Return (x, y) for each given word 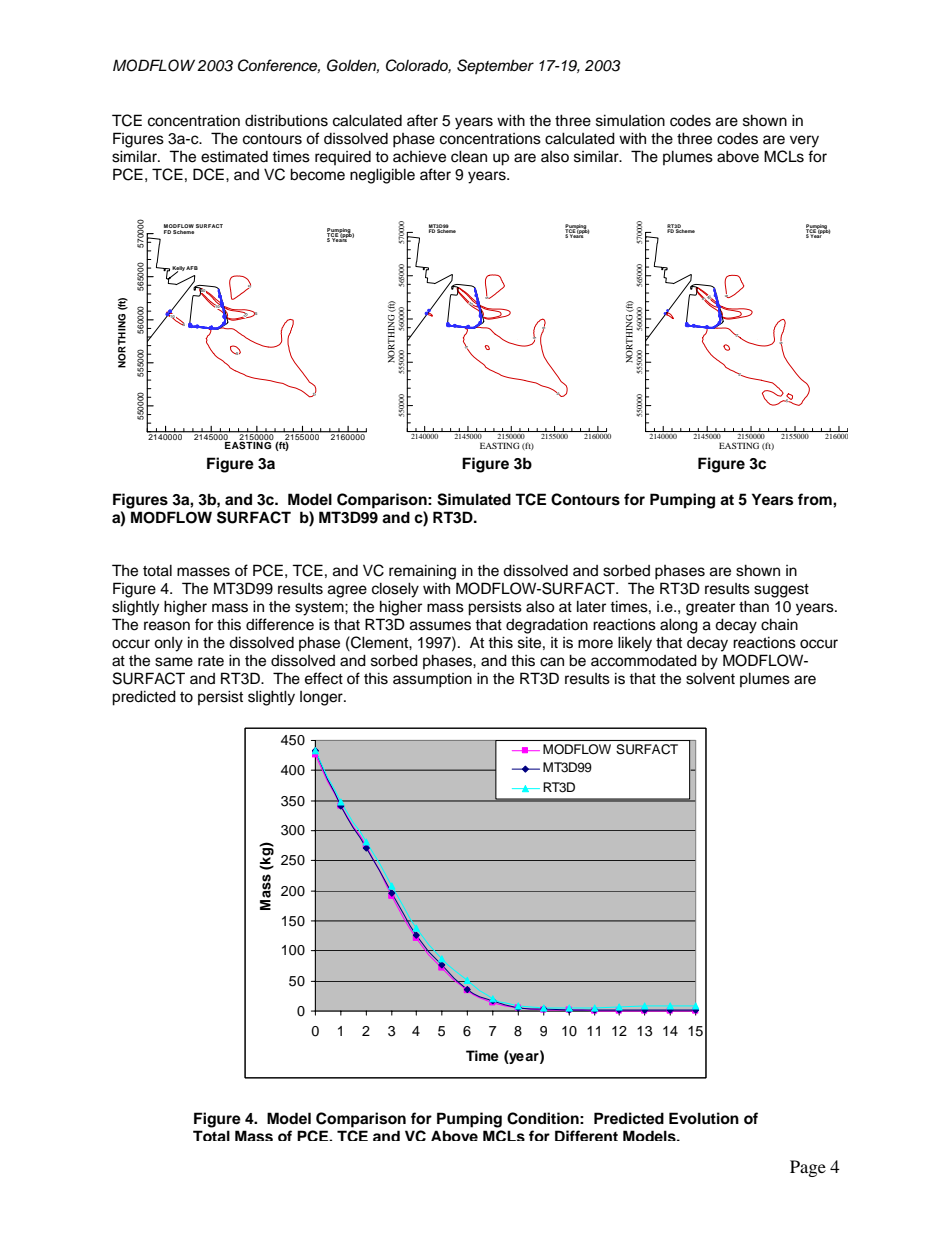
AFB (192, 268)
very (804, 141)
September (495, 66)
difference (280, 624)
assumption (432, 680)
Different (586, 1135)
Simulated (474, 499)
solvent (710, 679)
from (816, 499)
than (754, 606)
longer (322, 698)
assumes (440, 626)
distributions (286, 120)
